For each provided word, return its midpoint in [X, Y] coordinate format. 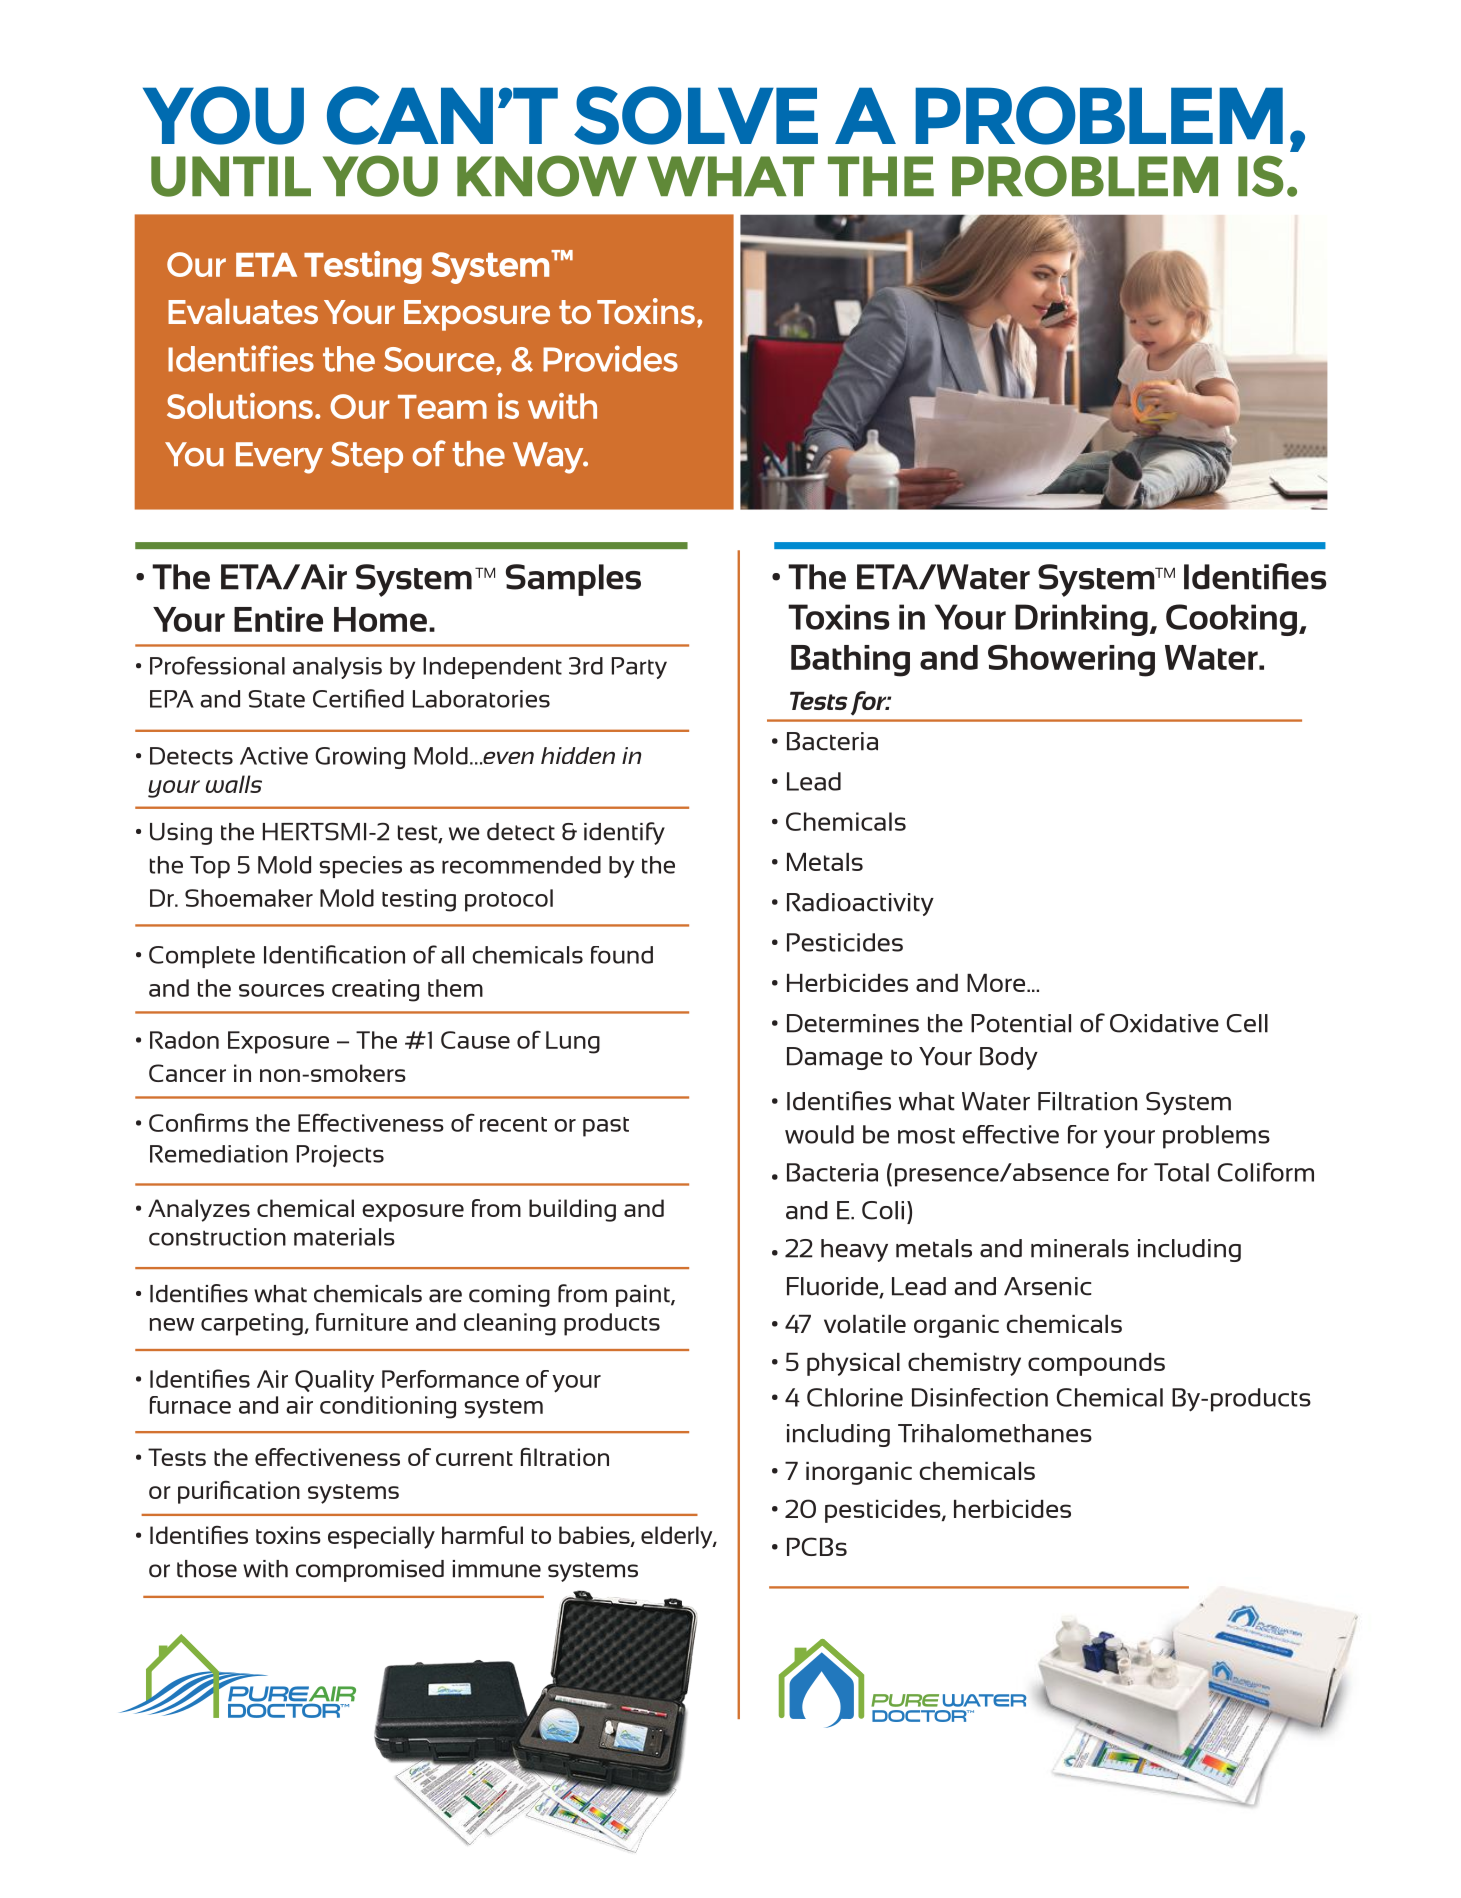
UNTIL [231, 176]
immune [497, 1569]
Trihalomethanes [995, 1433]
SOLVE [696, 115]
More [997, 983]
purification [239, 1492]
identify [624, 833]
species [360, 867]
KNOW [547, 176]
